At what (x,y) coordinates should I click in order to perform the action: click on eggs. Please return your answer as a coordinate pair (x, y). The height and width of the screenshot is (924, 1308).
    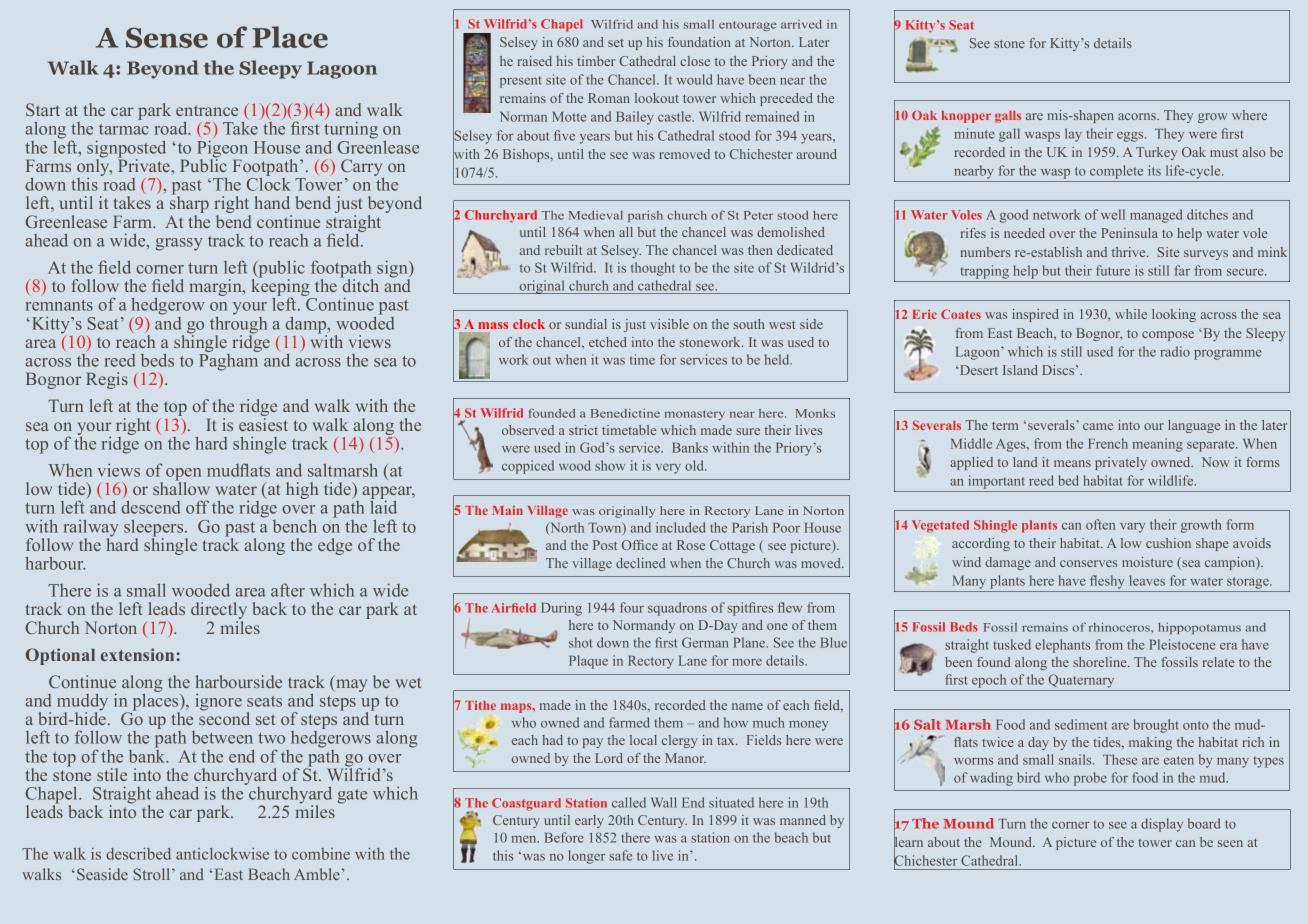
    Looking at the image, I should click on (1131, 137).
